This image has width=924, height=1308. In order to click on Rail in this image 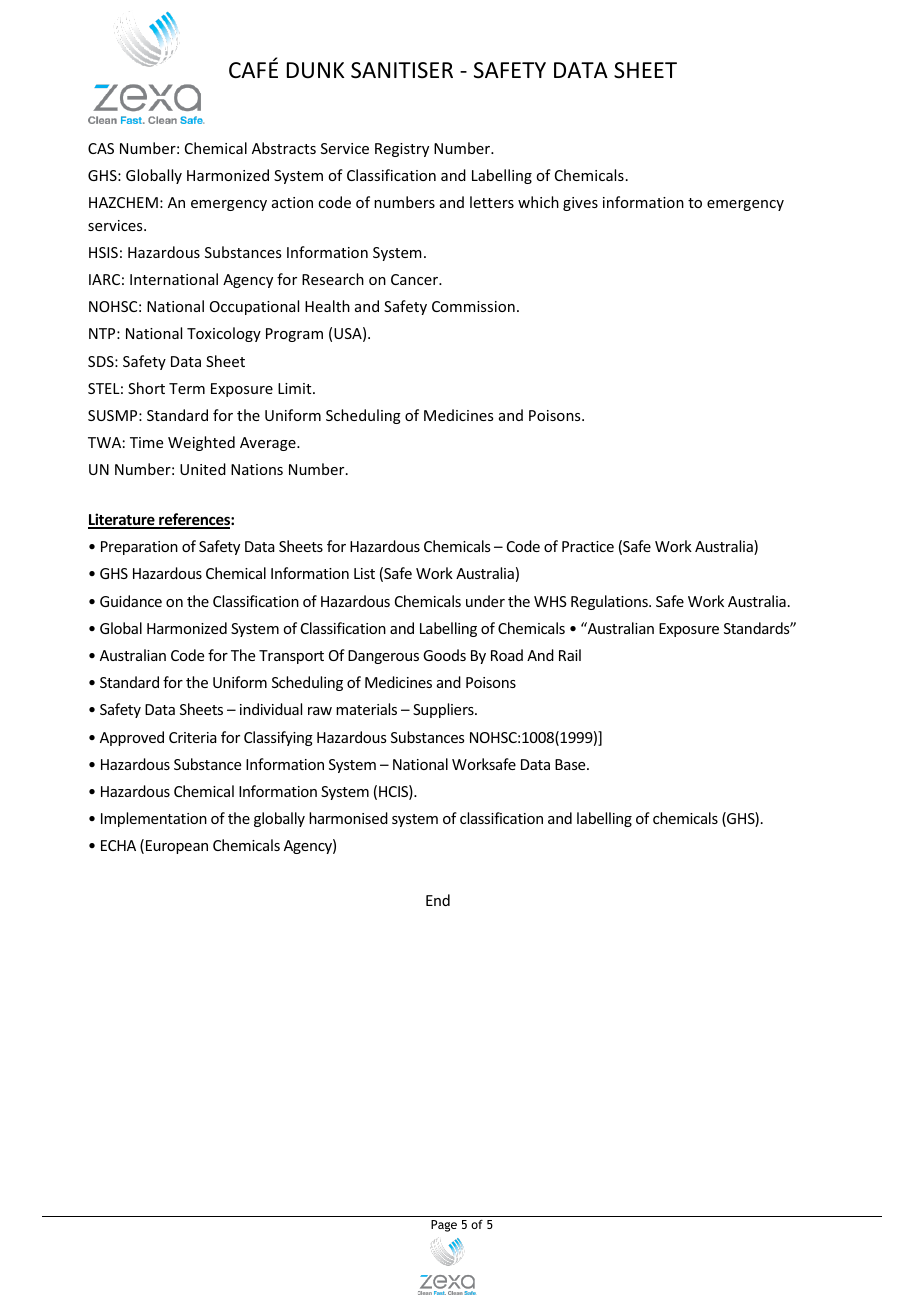, I will do `click(570, 655)`.
